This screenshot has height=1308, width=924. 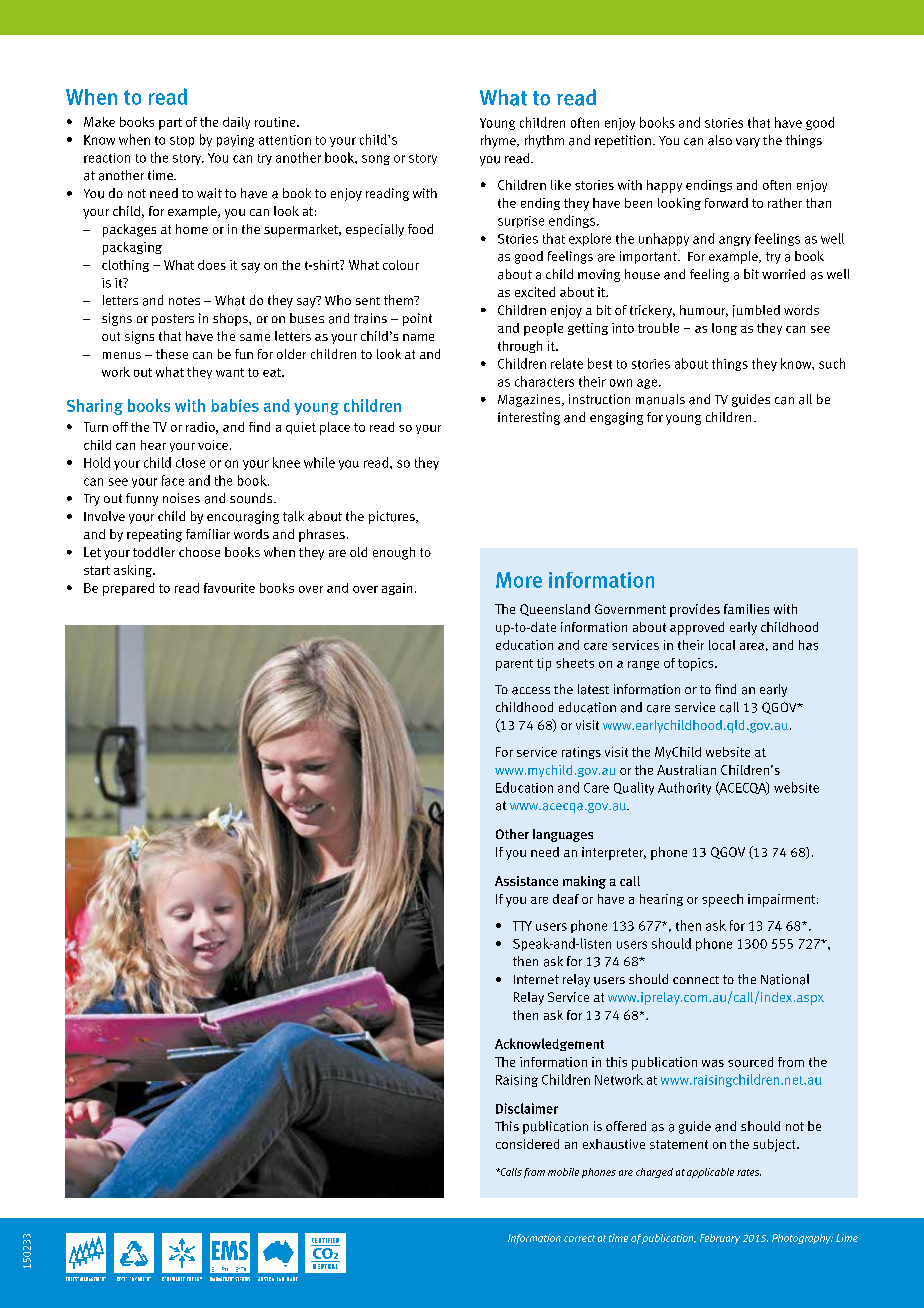 What do you see at coordinates (785, 979) in the screenshot?
I see `National` at bounding box center [785, 979].
